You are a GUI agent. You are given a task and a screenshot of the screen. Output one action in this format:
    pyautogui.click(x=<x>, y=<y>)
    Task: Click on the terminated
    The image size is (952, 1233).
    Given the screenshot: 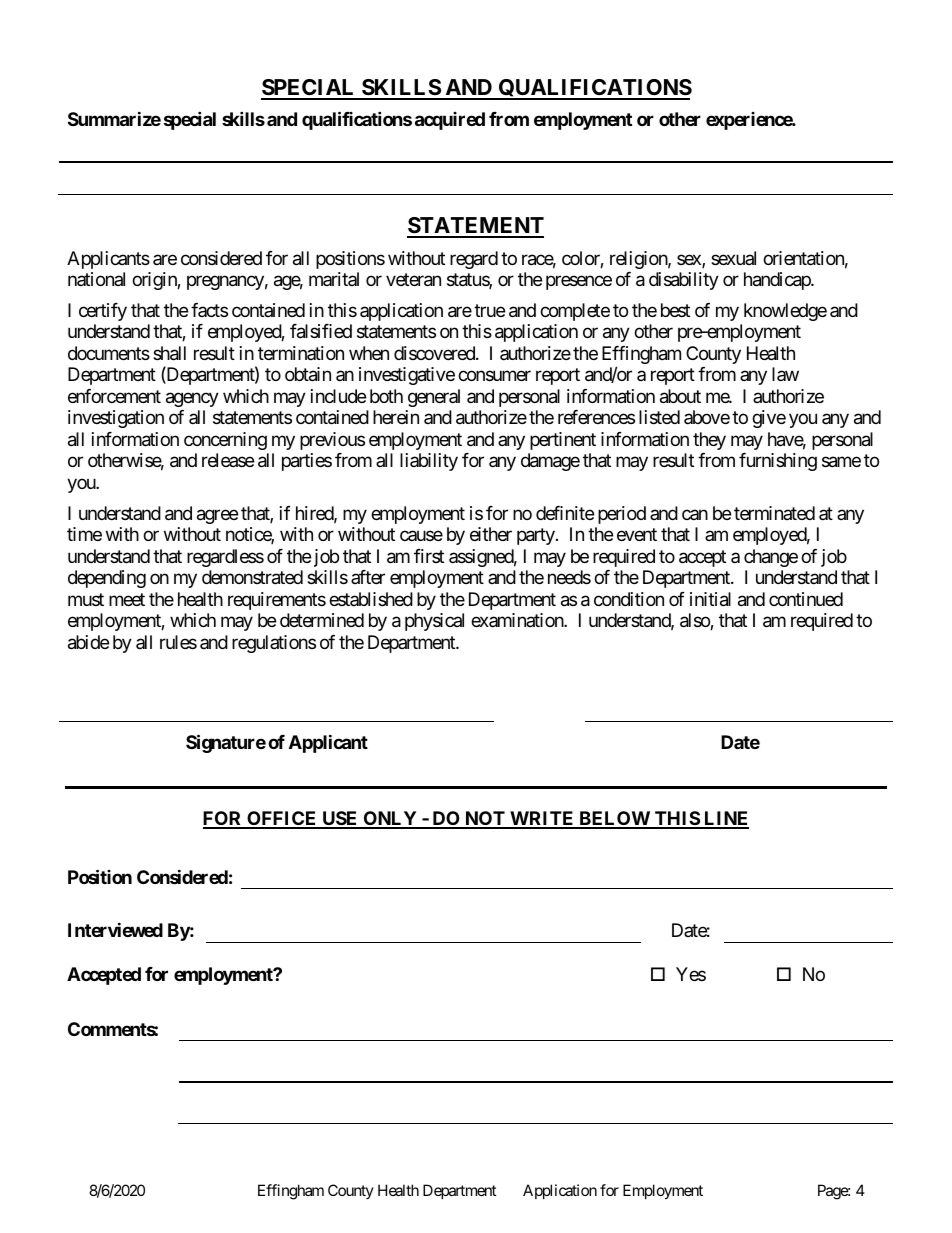 What is the action you would take?
    pyautogui.click(x=774, y=513)
